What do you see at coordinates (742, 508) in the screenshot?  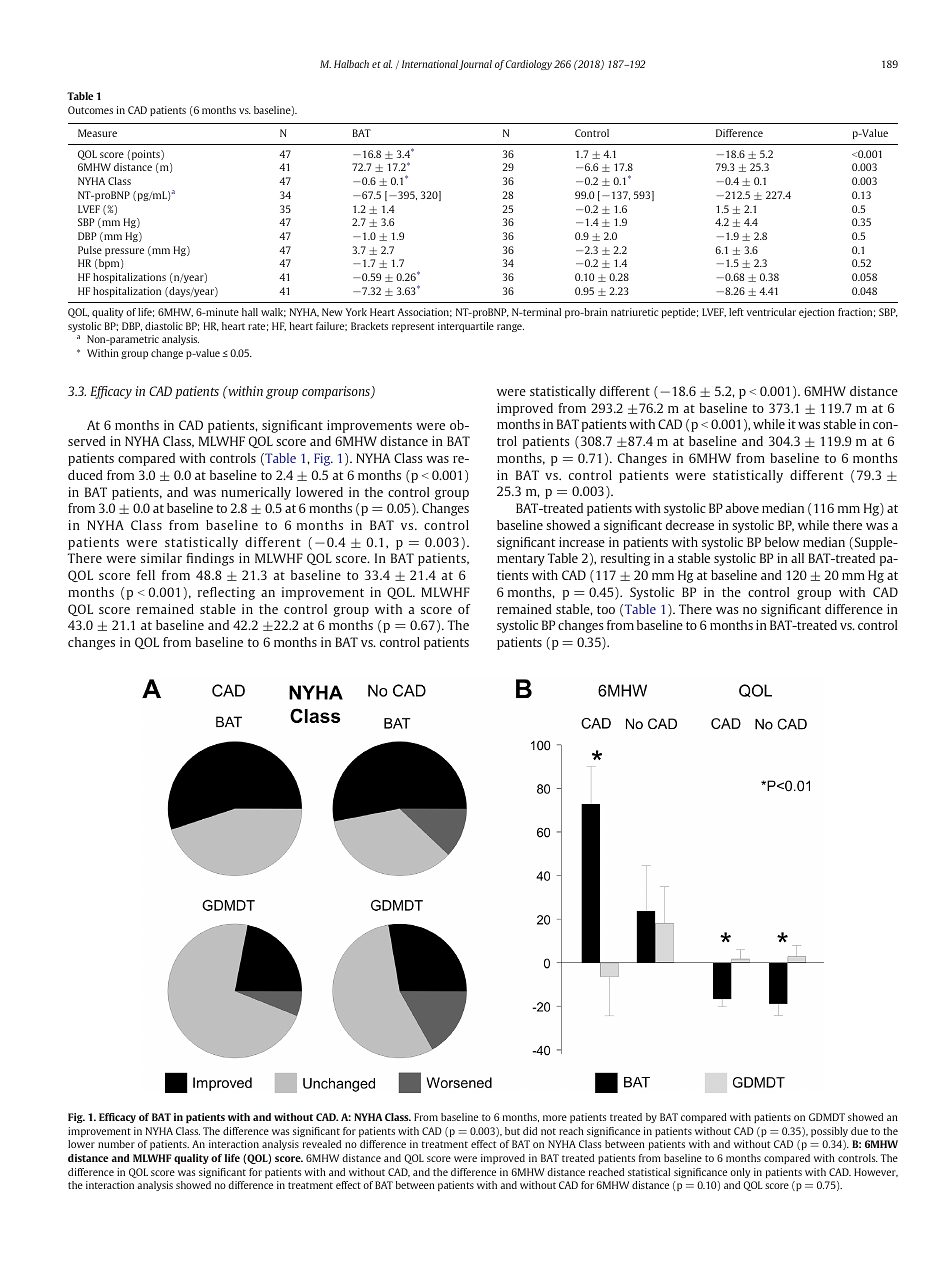 I see `above` at bounding box center [742, 508].
